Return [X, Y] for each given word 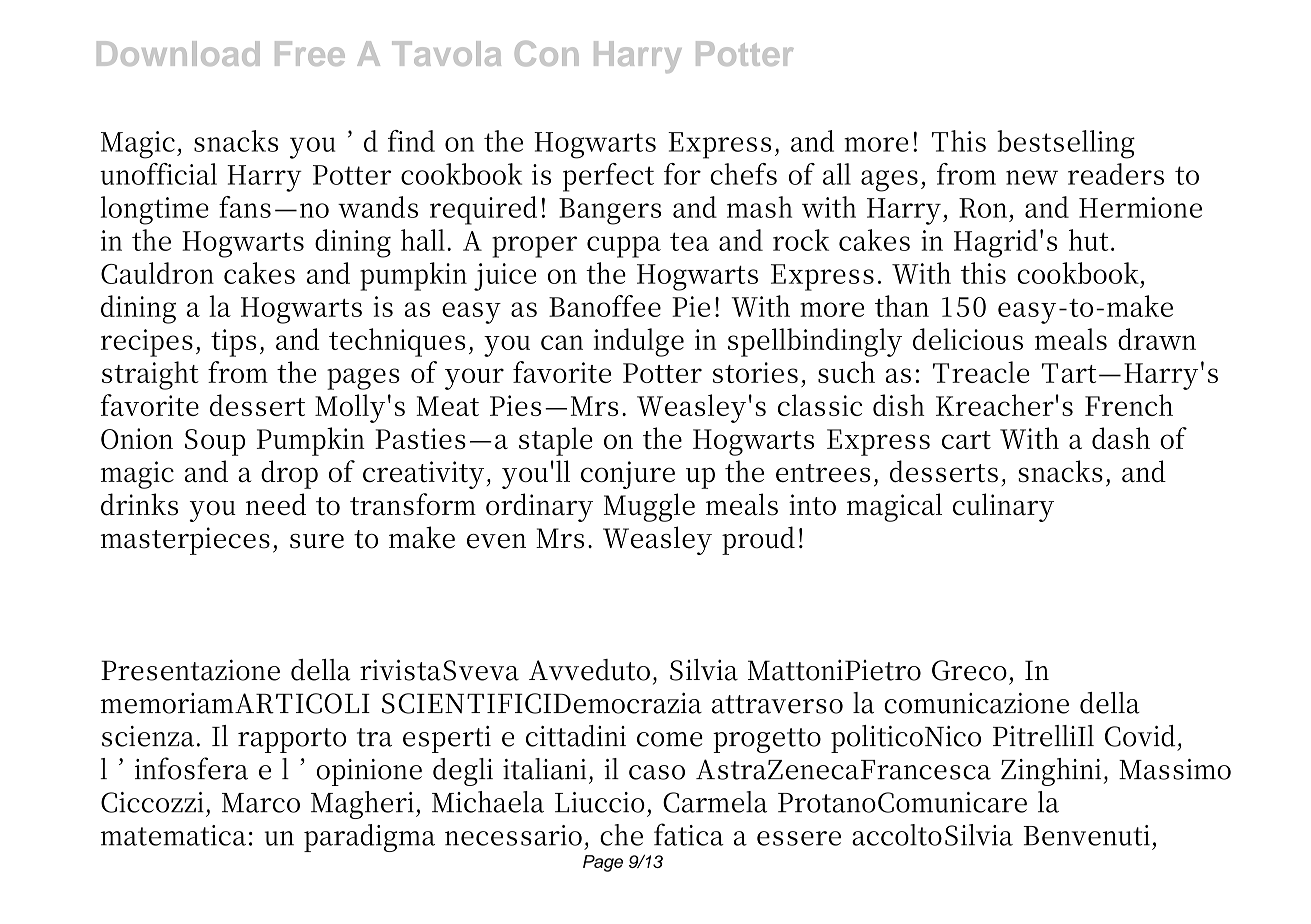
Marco [261, 803]
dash [1121, 438]
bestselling [1066, 144]
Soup [215, 442]
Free [310, 53]
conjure [628, 475]
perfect [608, 177]
